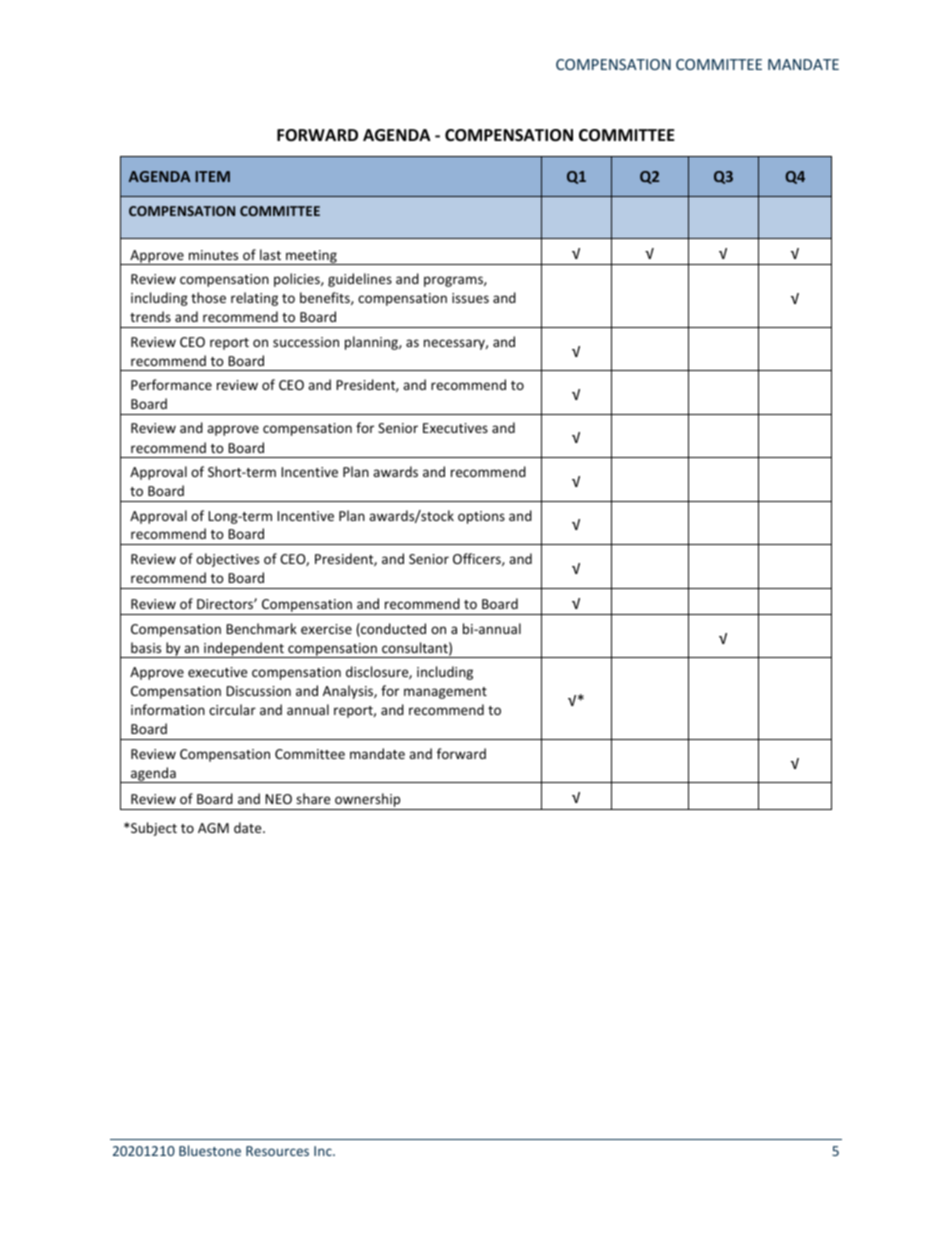 The height and width of the screenshot is (1233, 952). I want to click on exercise, so click(326, 629).
